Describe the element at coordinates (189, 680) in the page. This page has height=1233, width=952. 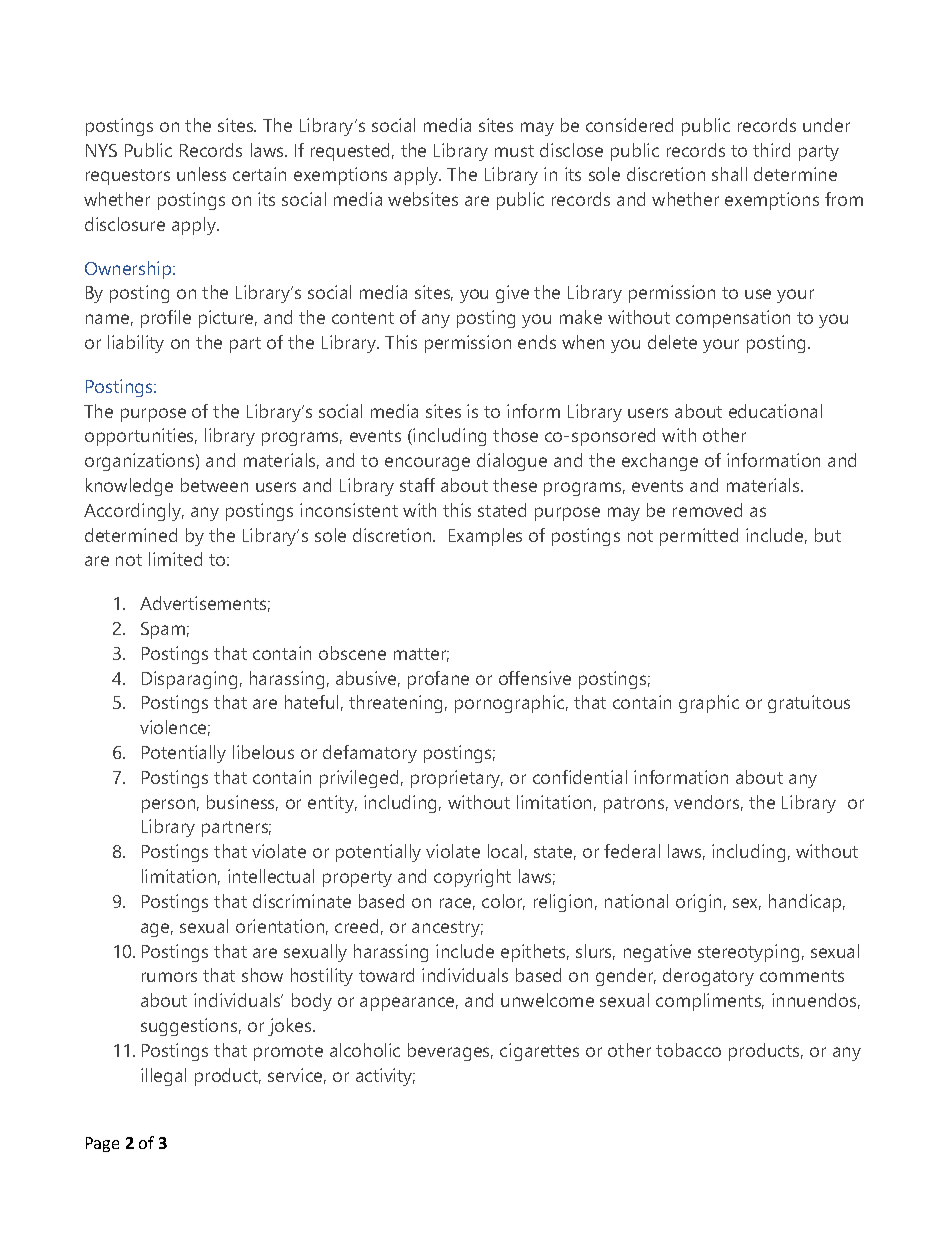
I see `Disparaging` at that location.
